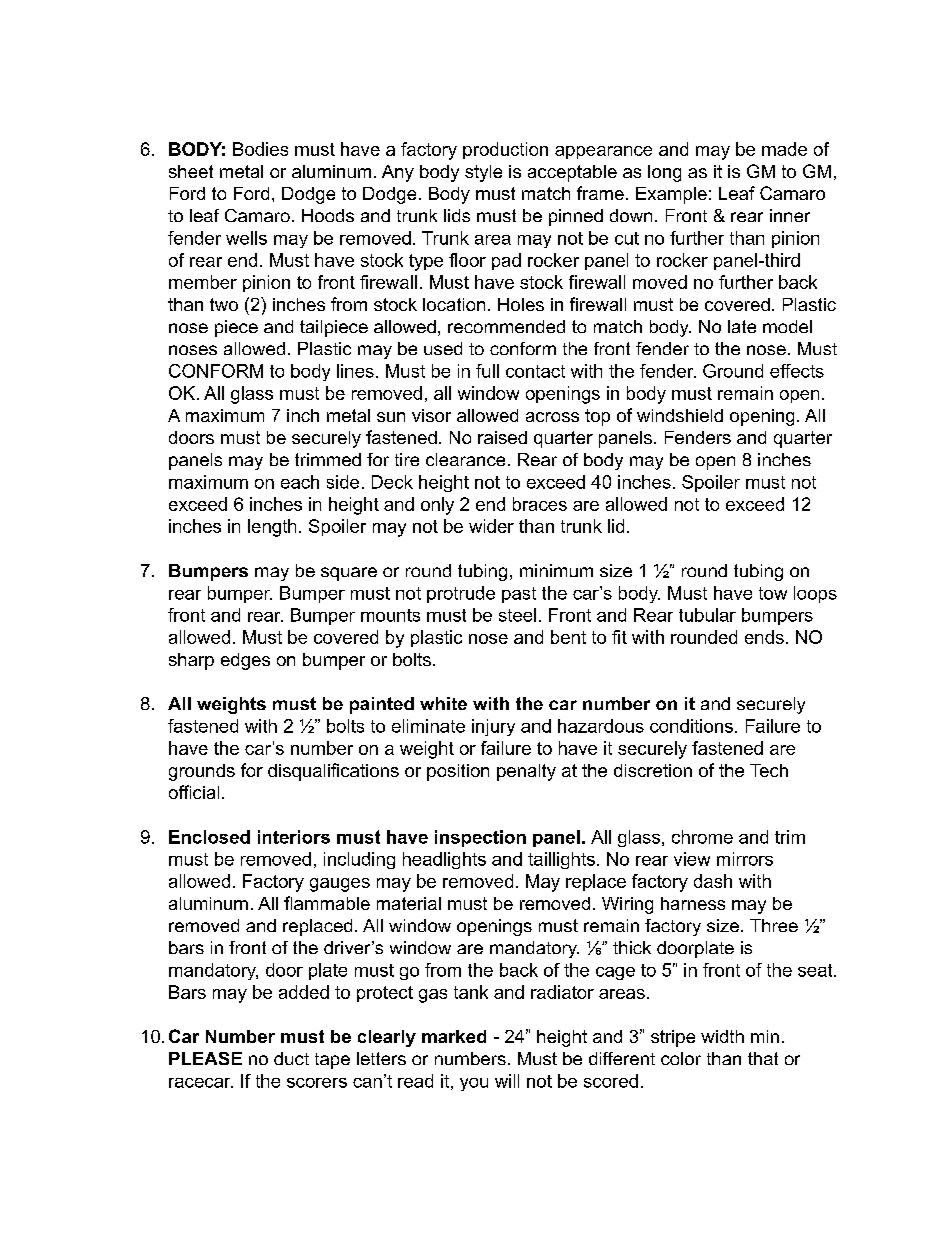 The image size is (952, 1233). What do you see at coordinates (526, 772) in the document?
I see `penalty` at bounding box center [526, 772].
